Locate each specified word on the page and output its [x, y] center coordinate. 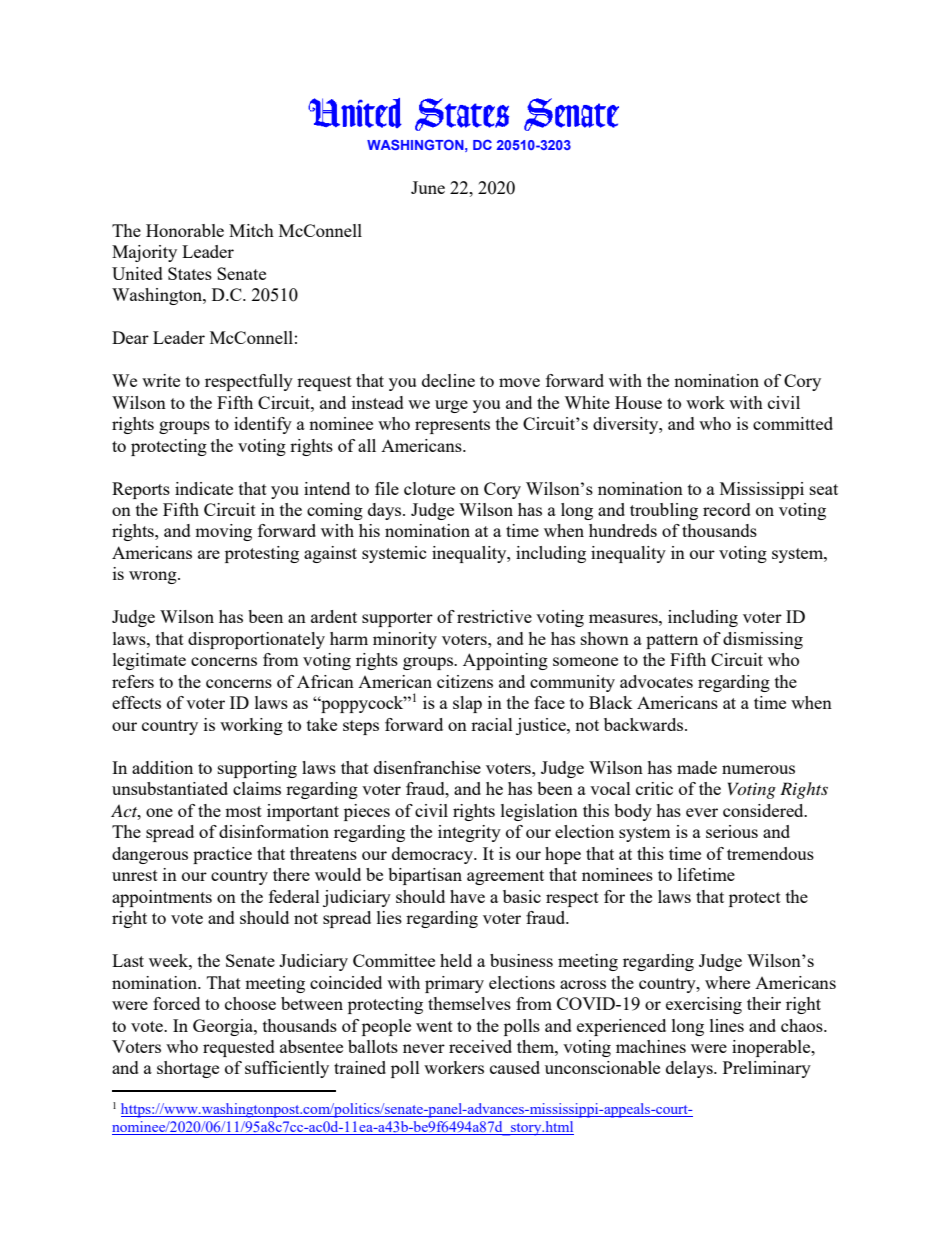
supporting [257, 769]
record [727, 509]
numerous [758, 769]
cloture [429, 488]
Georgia [224, 1027]
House [638, 402]
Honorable [185, 230]
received [480, 1046]
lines [727, 1025]
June [428, 187]
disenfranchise [427, 767]
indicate [204, 488]
